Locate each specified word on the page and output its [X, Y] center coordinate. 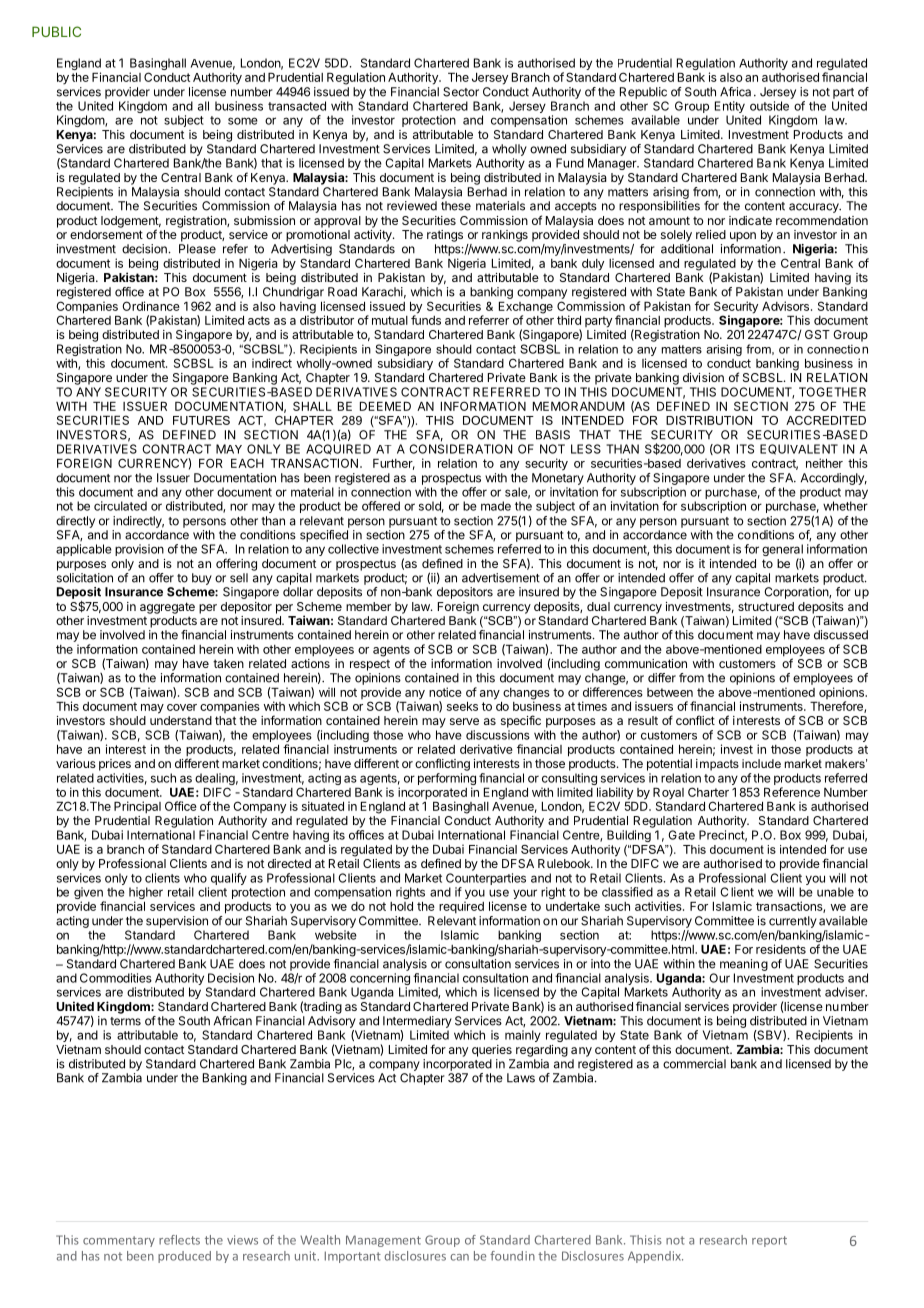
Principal [137, 807]
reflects [179, 1240]
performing [447, 780]
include [761, 763]
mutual [390, 320]
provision [139, 550]
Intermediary [417, 1022]
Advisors [787, 306]
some [243, 121]
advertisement [501, 578]
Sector [461, 92]
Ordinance [151, 306]
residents [781, 949]
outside [769, 106]
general [782, 551]
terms [125, 1021]
